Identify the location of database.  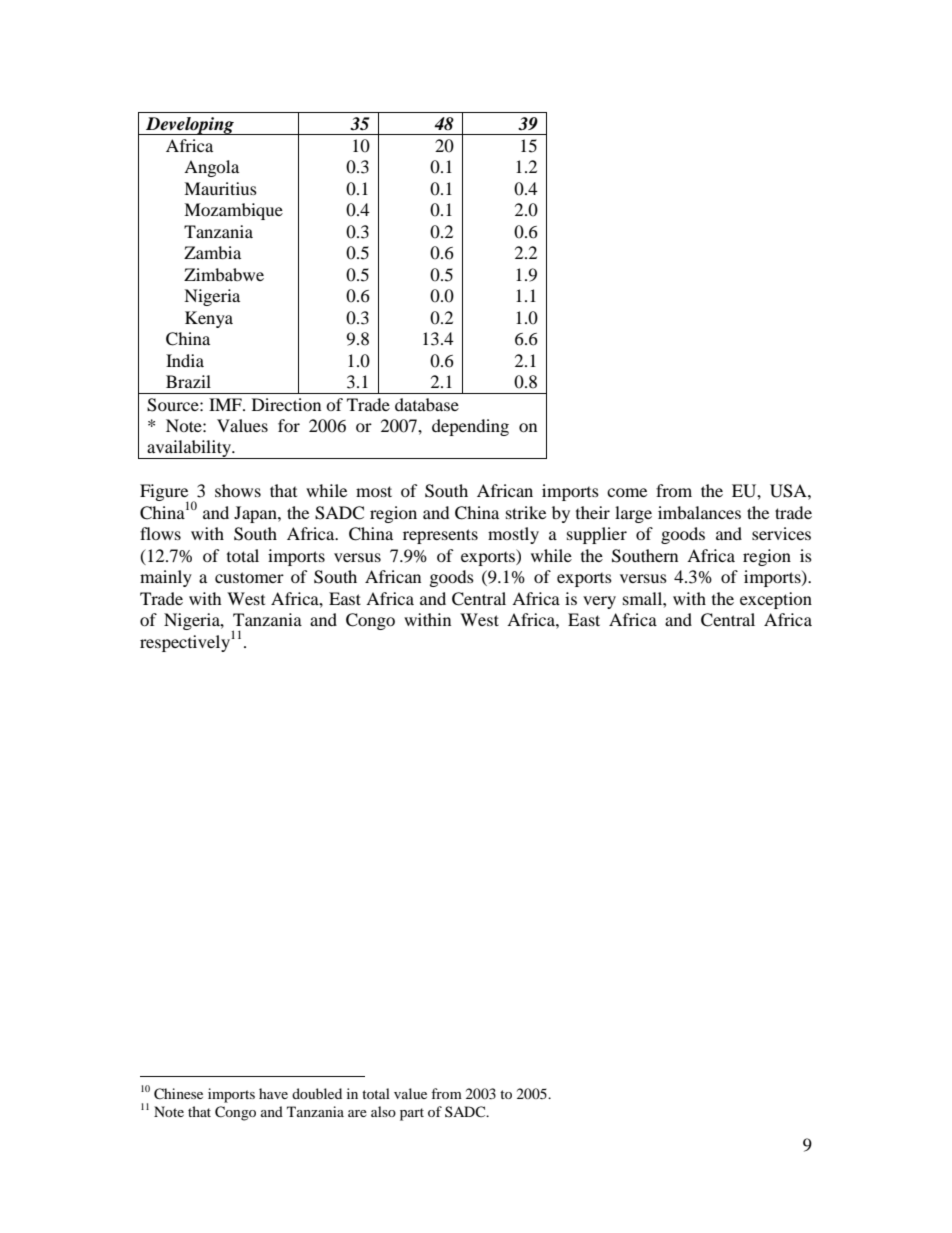
(427, 404).
